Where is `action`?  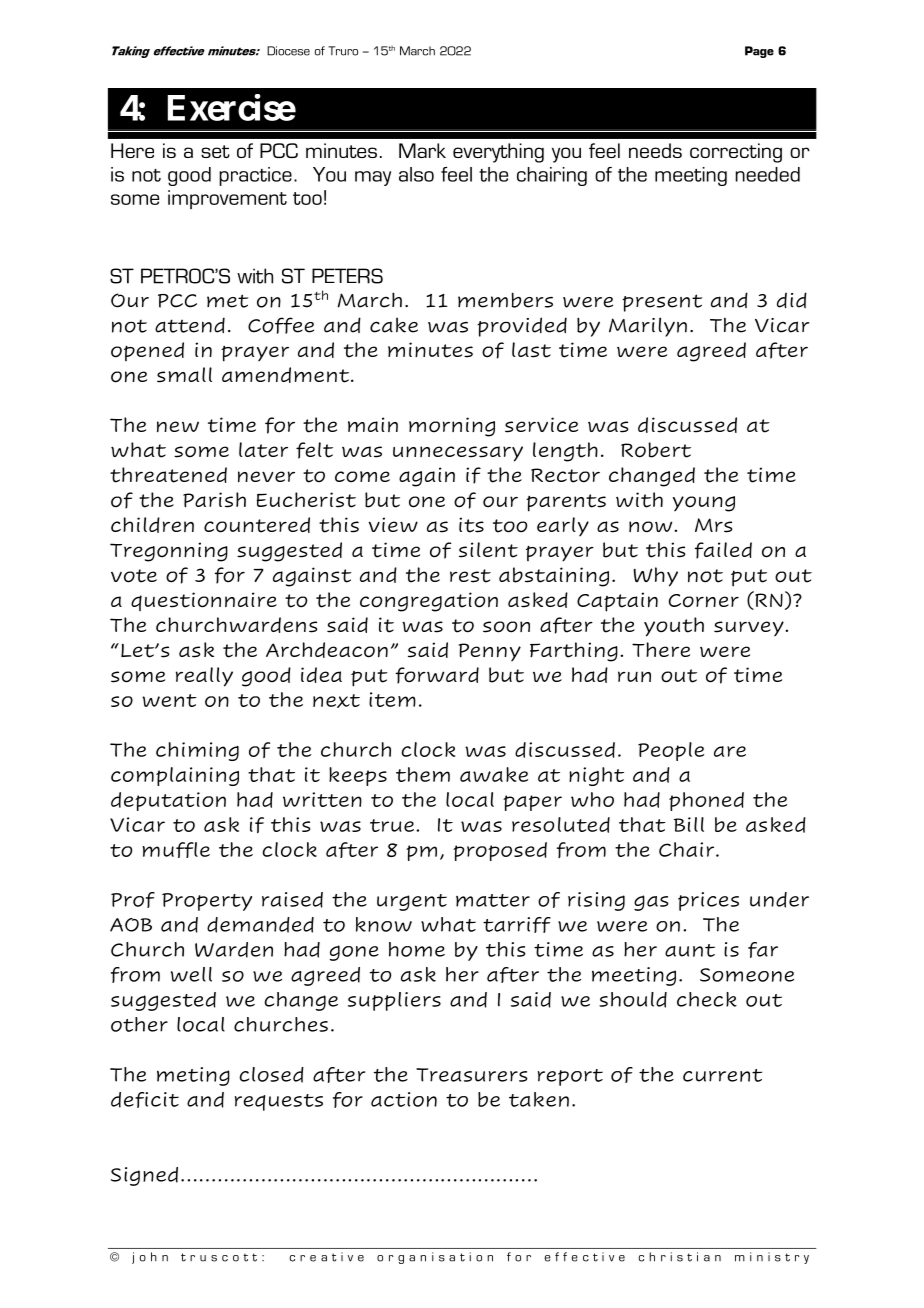 action is located at coordinates (404, 1099).
